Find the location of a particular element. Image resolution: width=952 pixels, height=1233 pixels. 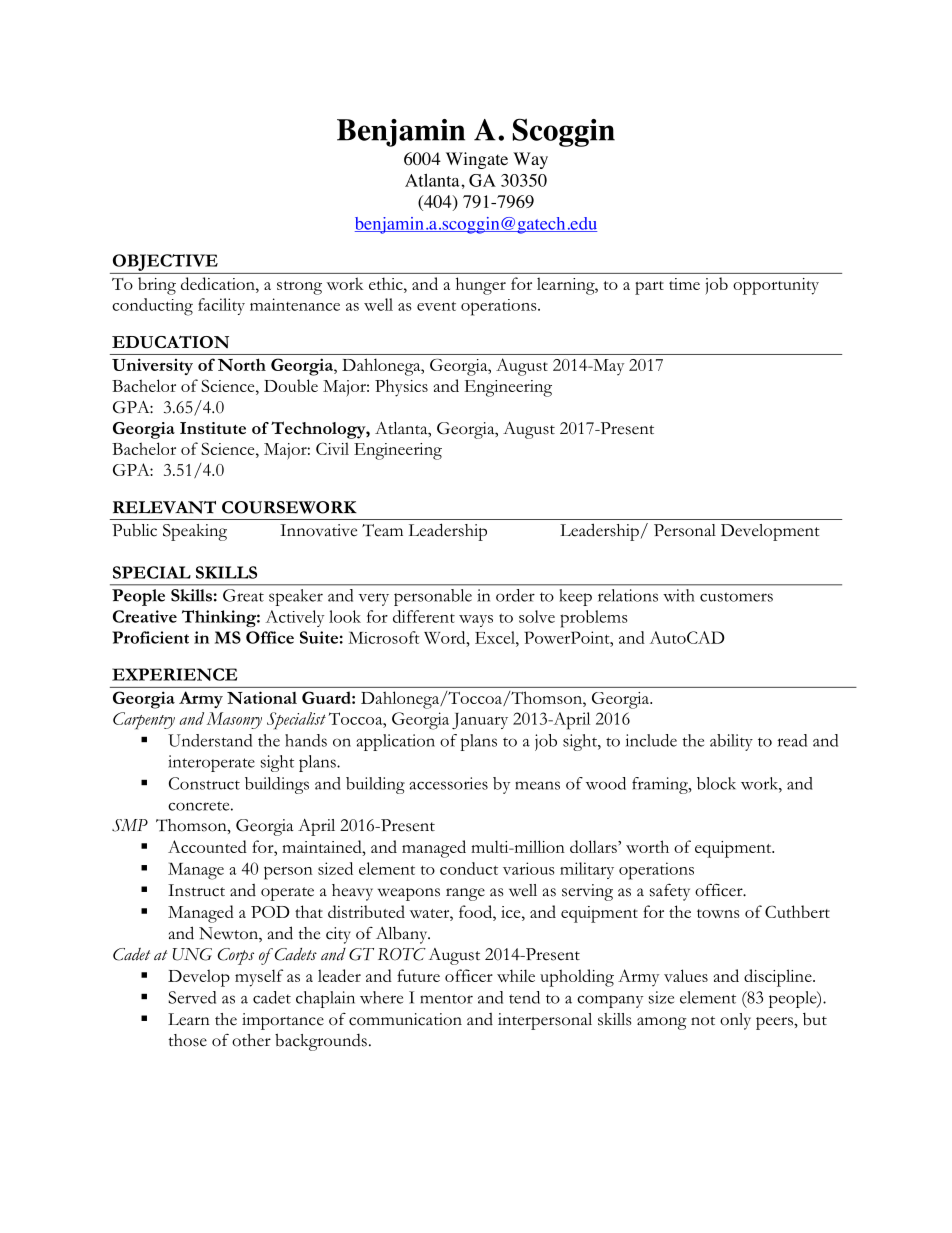

OBJECTIVE is located at coordinates (165, 262).
